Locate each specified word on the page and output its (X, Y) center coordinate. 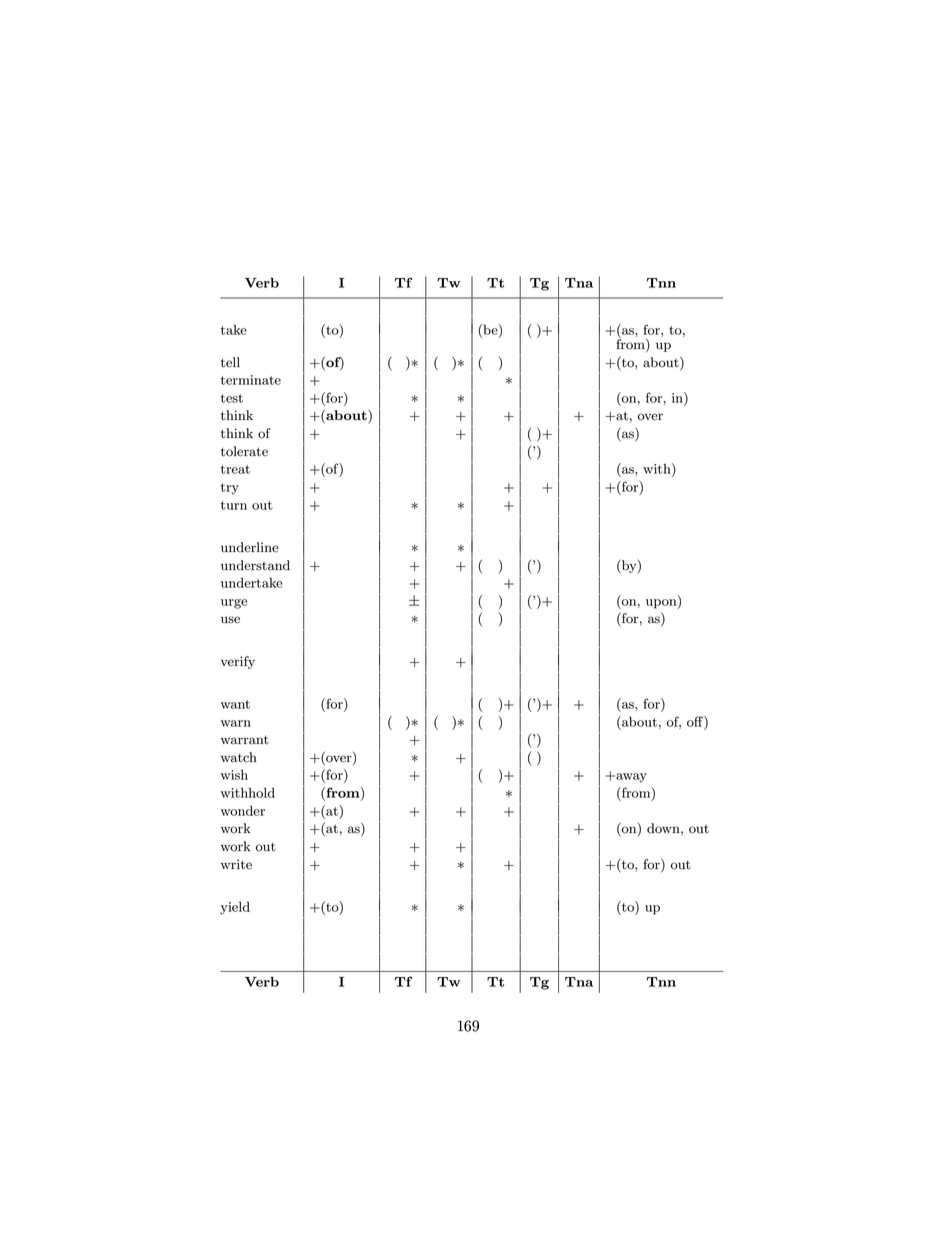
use (230, 620)
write (236, 864)
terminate (251, 380)
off (696, 721)
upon (662, 604)
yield (235, 908)
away (630, 778)
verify (238, 662)
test (232, 398)
